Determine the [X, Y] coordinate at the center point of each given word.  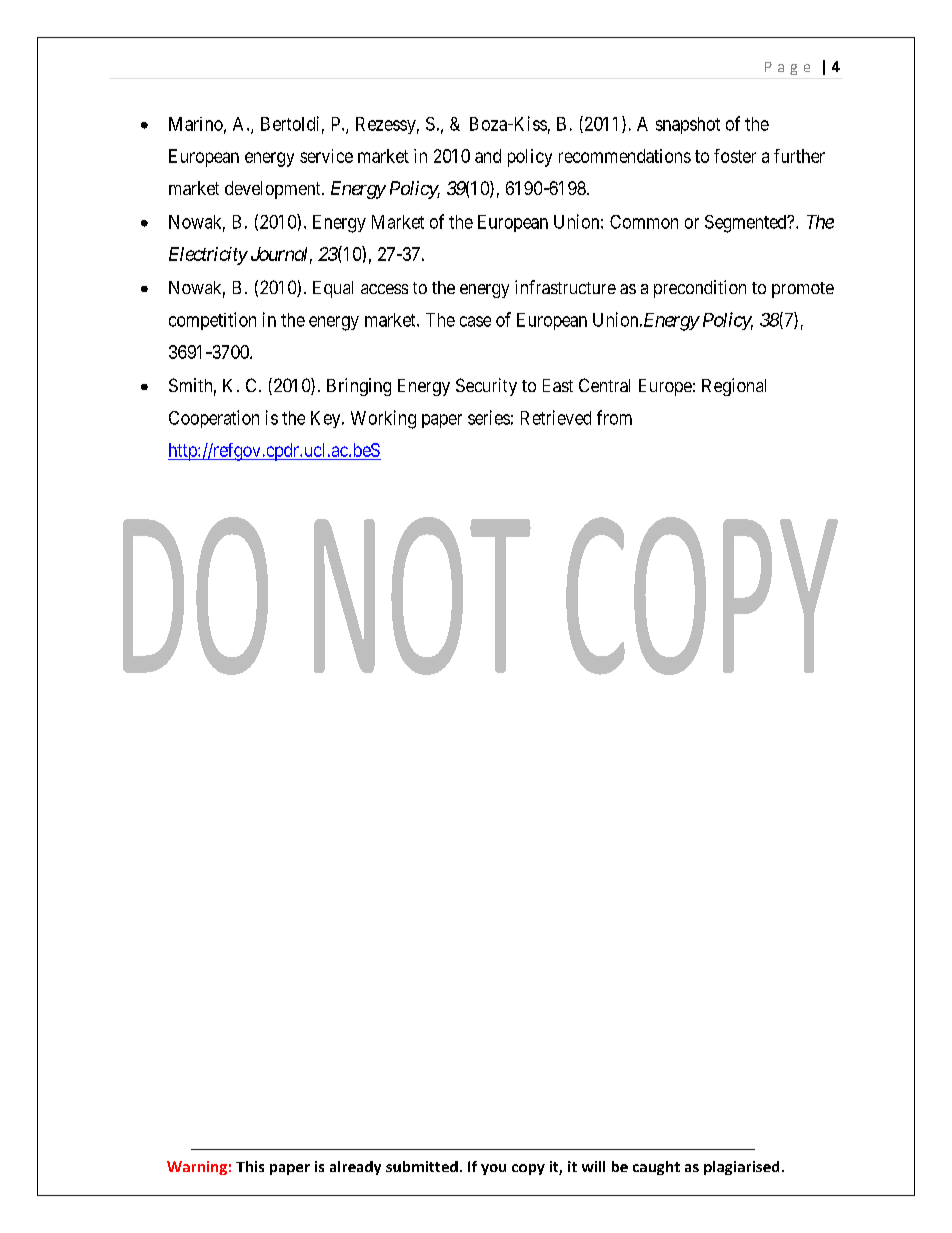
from [614, 417]
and [488, 156]
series [489, 417]
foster [735, 156]
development [274, 190]
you [493, 1169]
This [250, 1166]
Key [327, 419]
